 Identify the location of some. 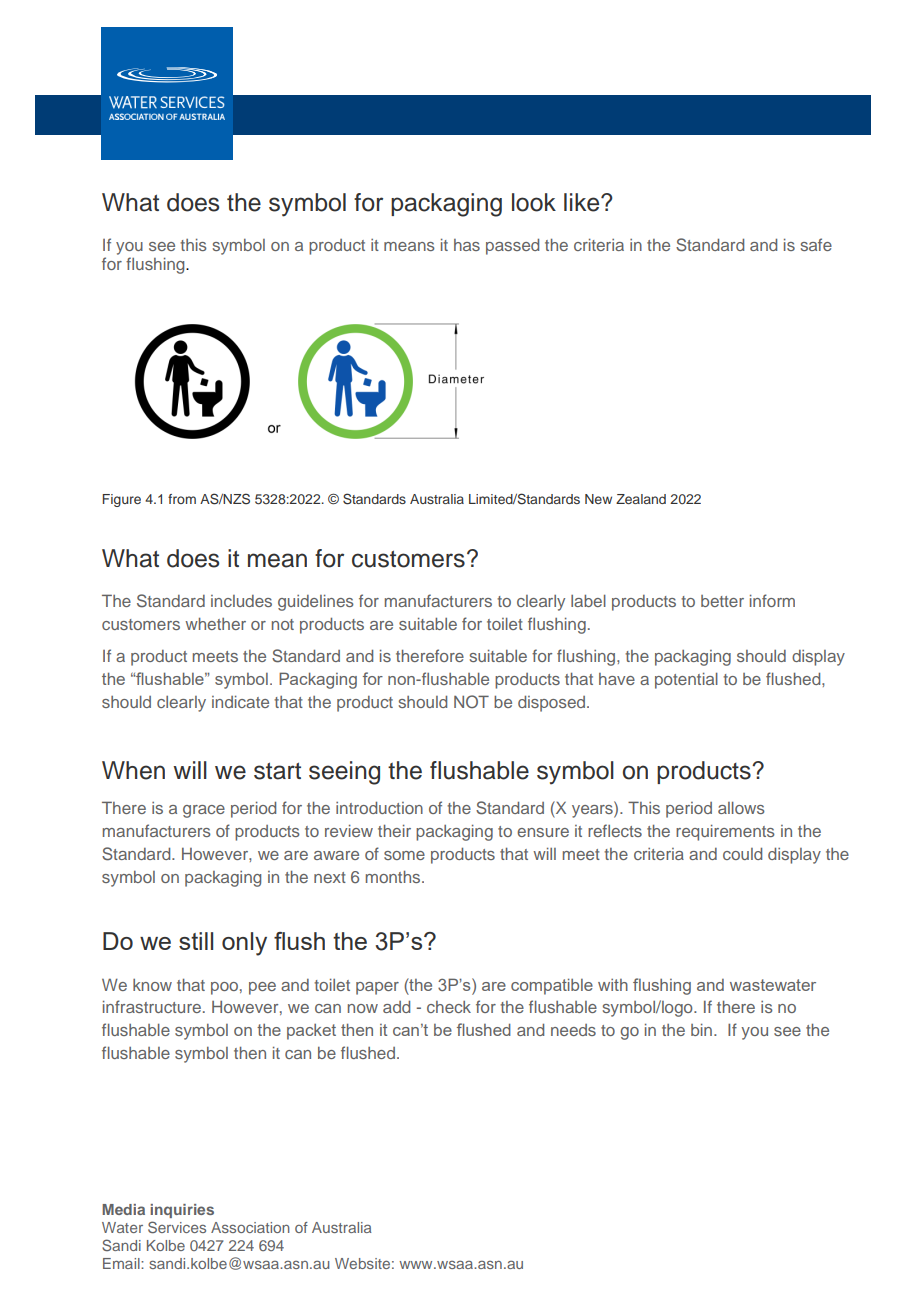
(404, 855).
